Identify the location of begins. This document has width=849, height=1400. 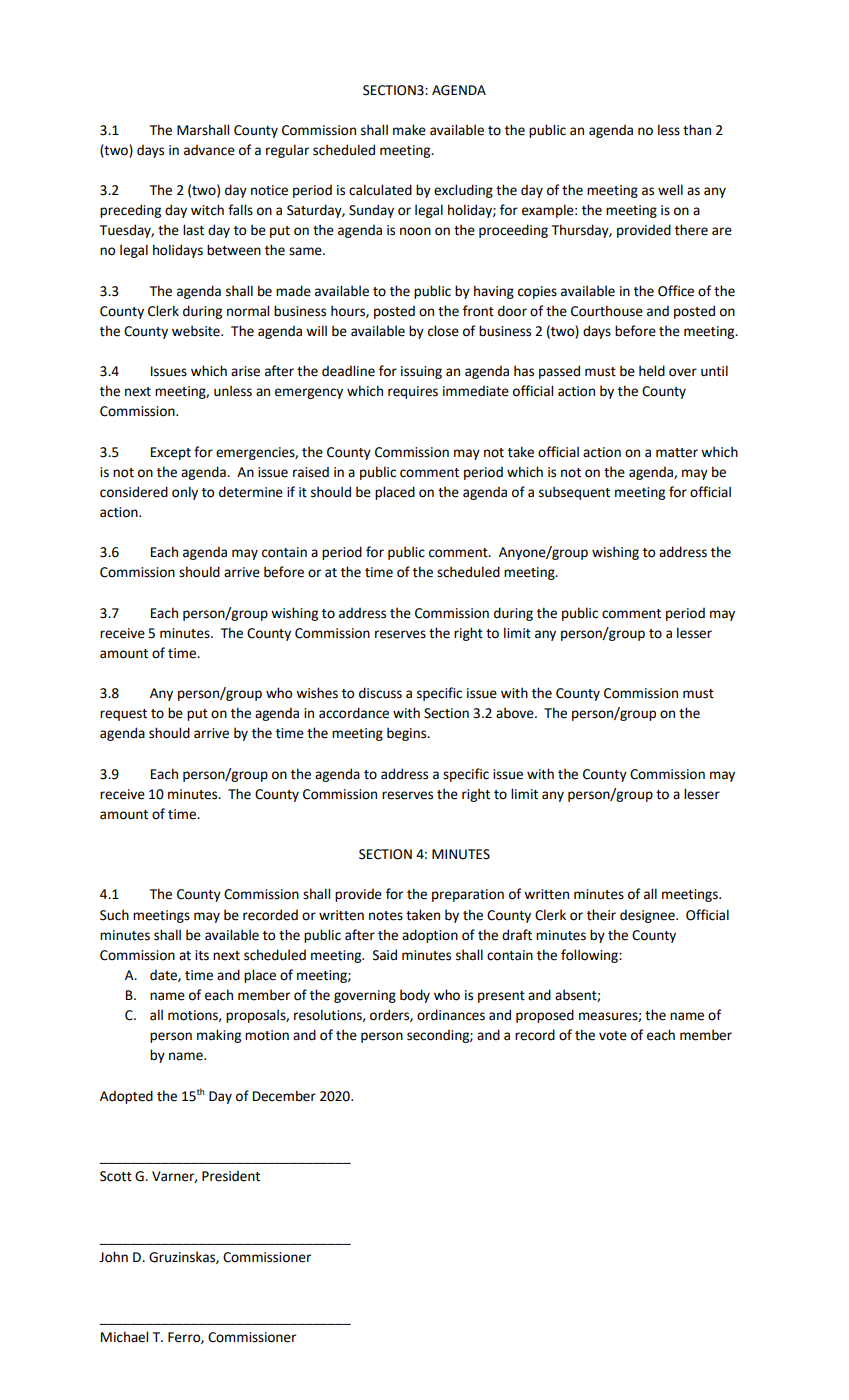
(408, 734).
